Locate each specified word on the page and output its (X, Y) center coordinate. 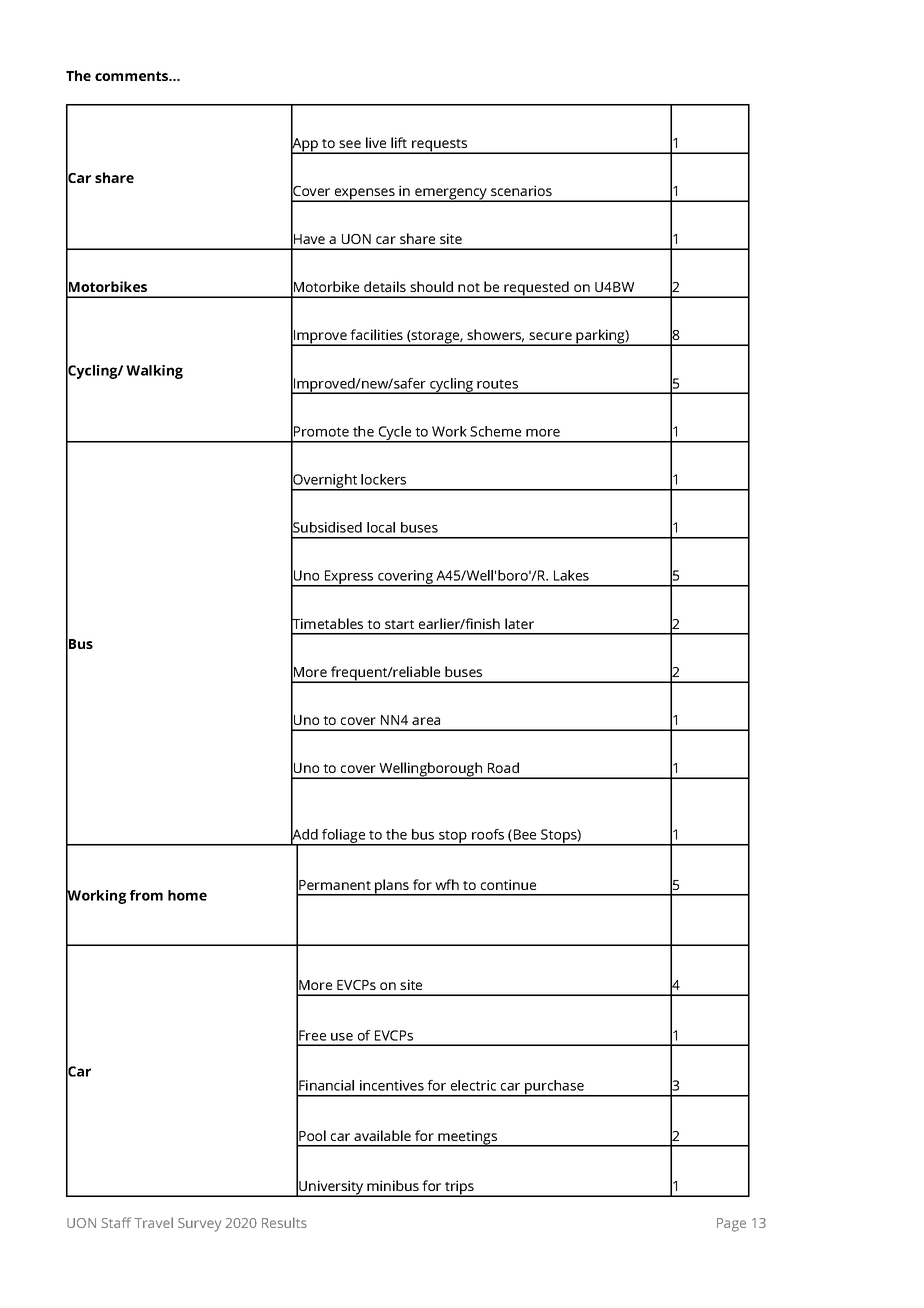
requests (440, 146)
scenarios (521, 190)
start (399, 624)
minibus (393, 1185)
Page (731, 1225)
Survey (199, 1225)
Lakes (571, 575)
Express (349, 578)
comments (133, 76)
